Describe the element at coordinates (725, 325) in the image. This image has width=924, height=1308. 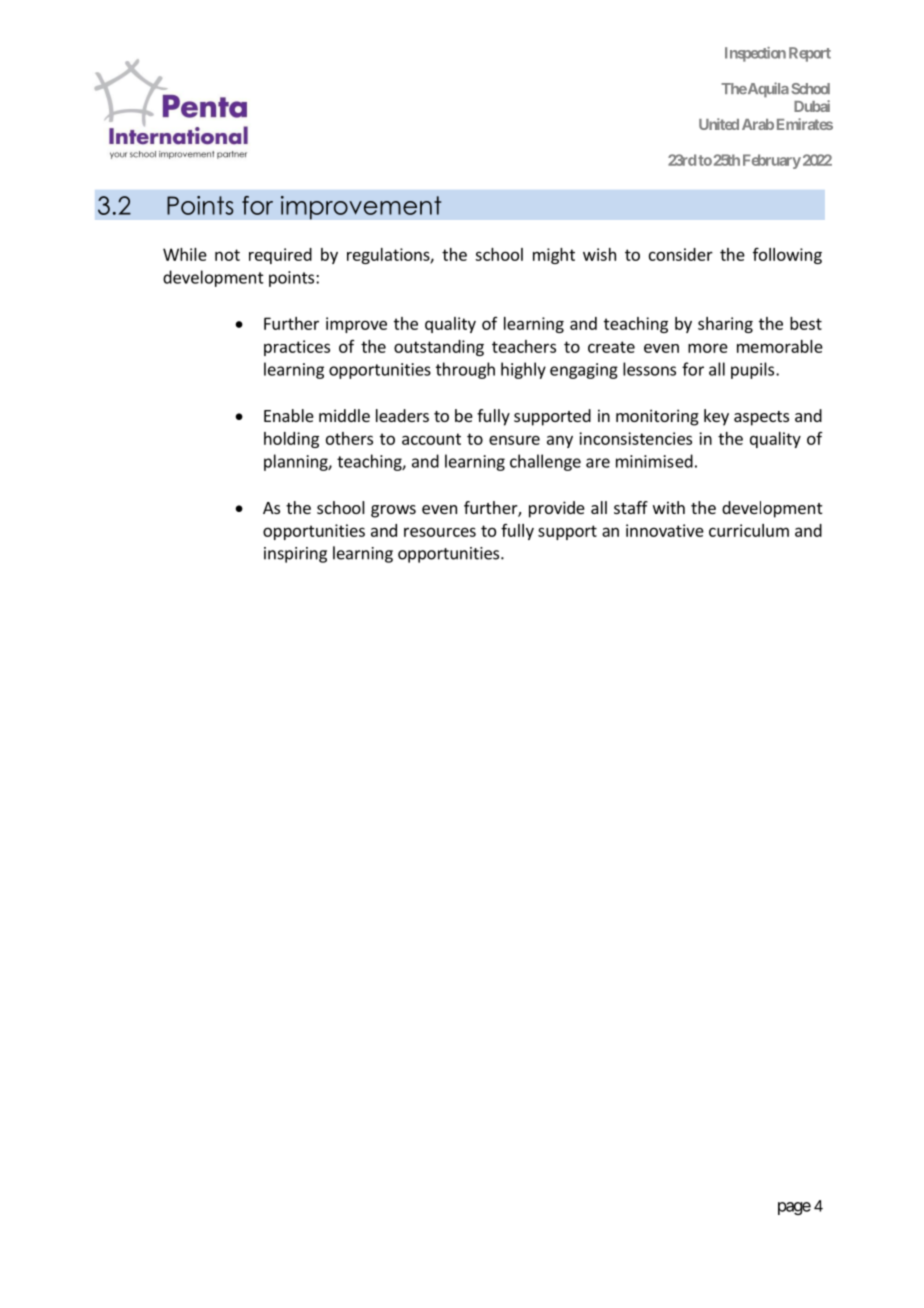
I see `sharing` at that location.
